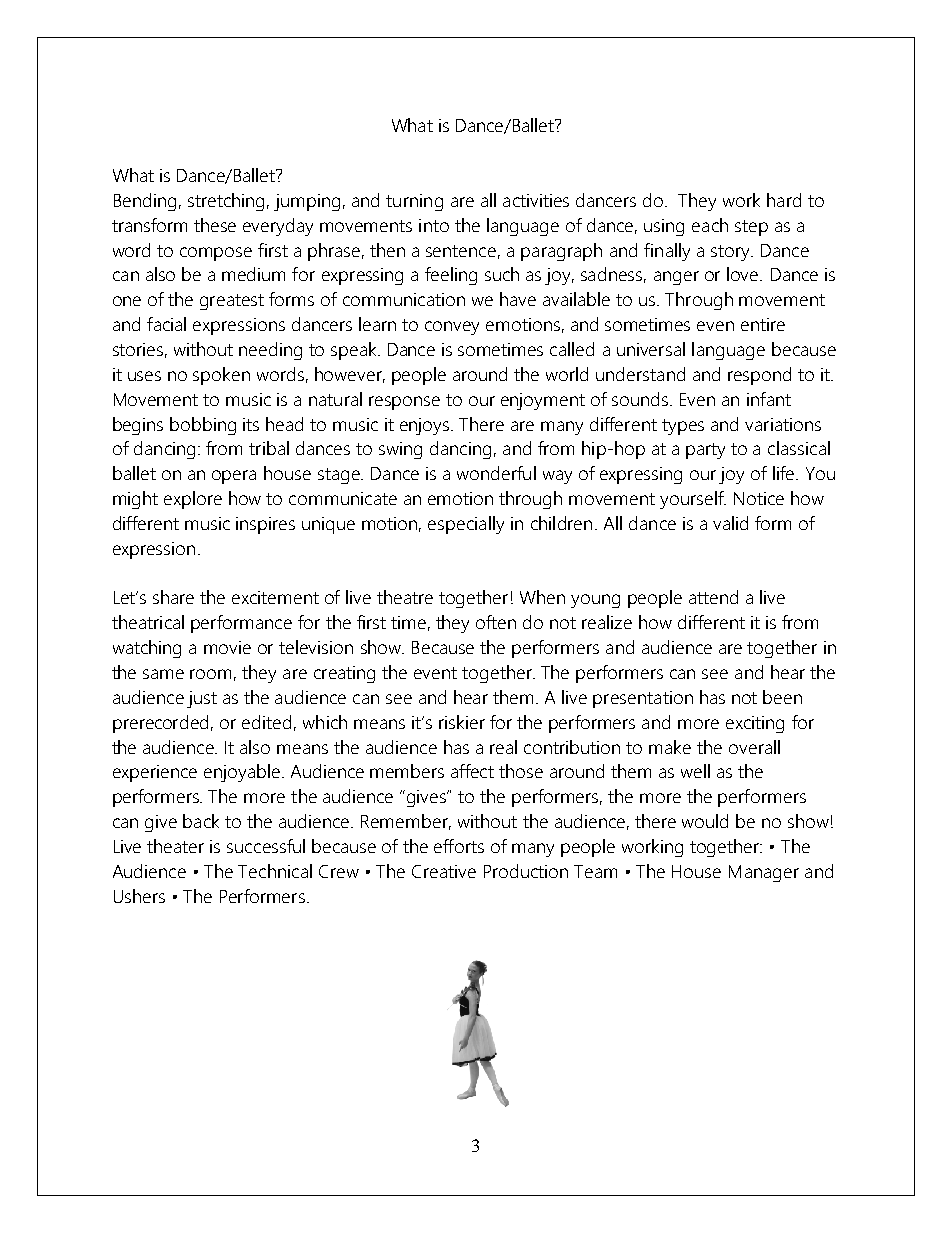 This screenshot has height=1233, width=952. What do you see at coordinates (265, 525) in the screenshot?
I see `inspires` at bounding box center [265, 525].
